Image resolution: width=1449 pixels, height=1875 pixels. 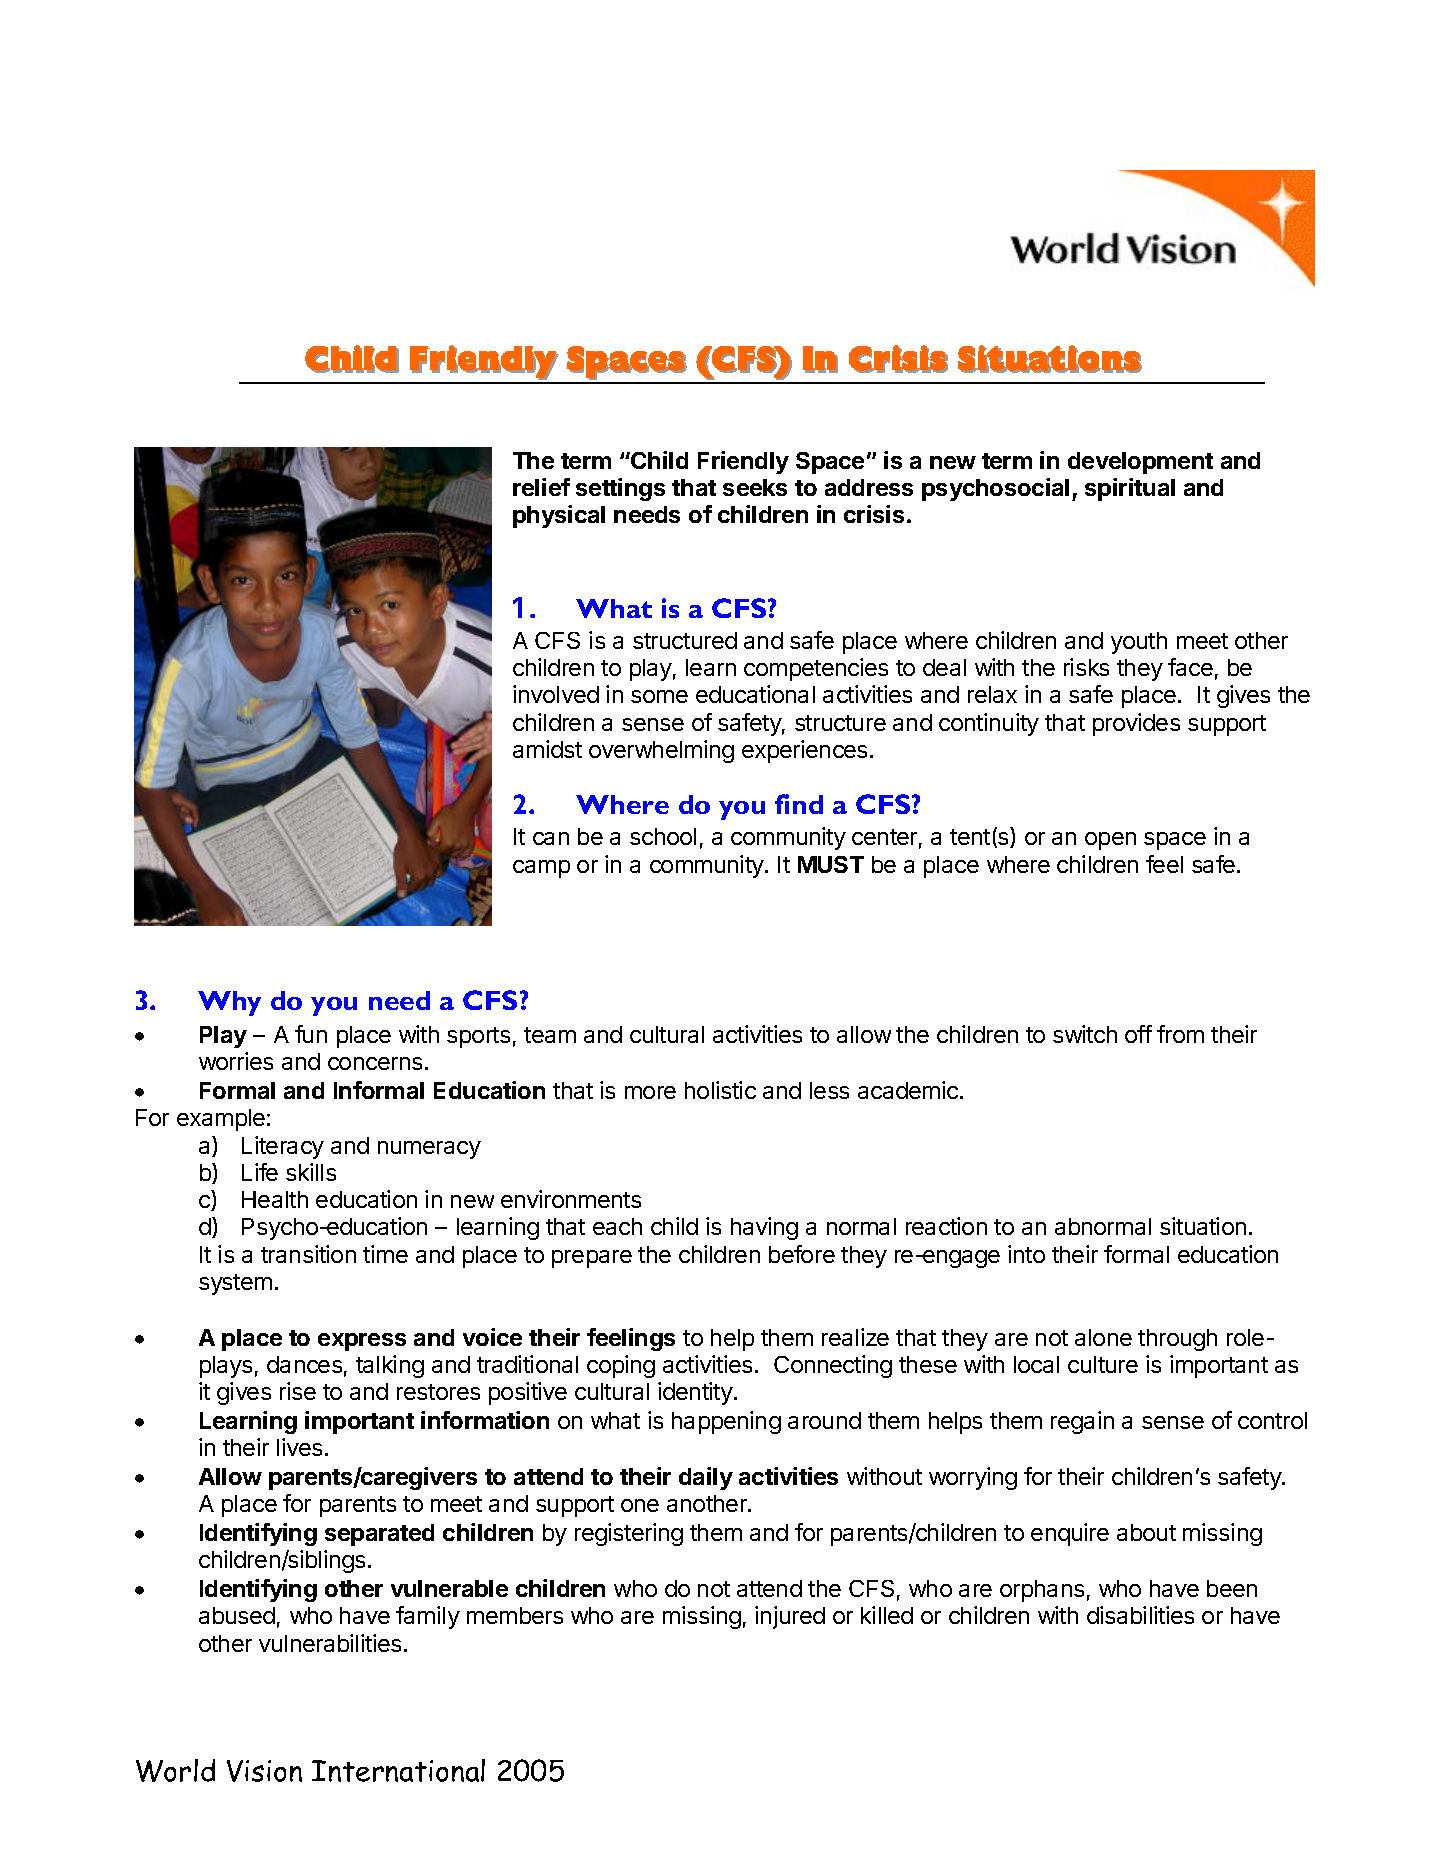 I want to click on can, so click(x=551, y=838).
